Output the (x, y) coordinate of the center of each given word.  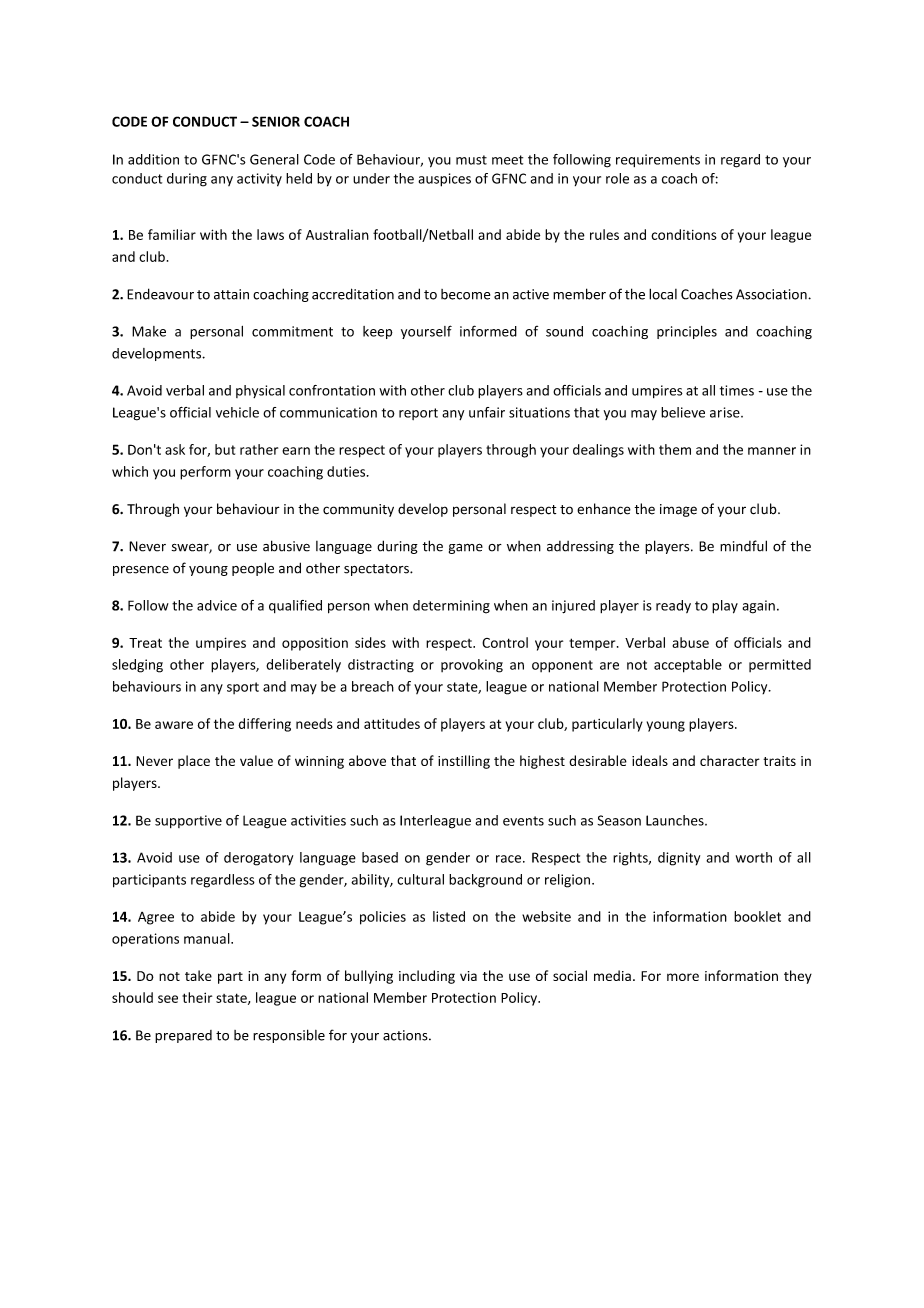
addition (153, 159)
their (197, 997)
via (468, 976)
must (471, 160)
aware (174, 725)
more (683, 977)
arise (726, 412)
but (225, 449)
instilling (464, 762)
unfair (487, 412)
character (730, 760)
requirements (658, 160)
